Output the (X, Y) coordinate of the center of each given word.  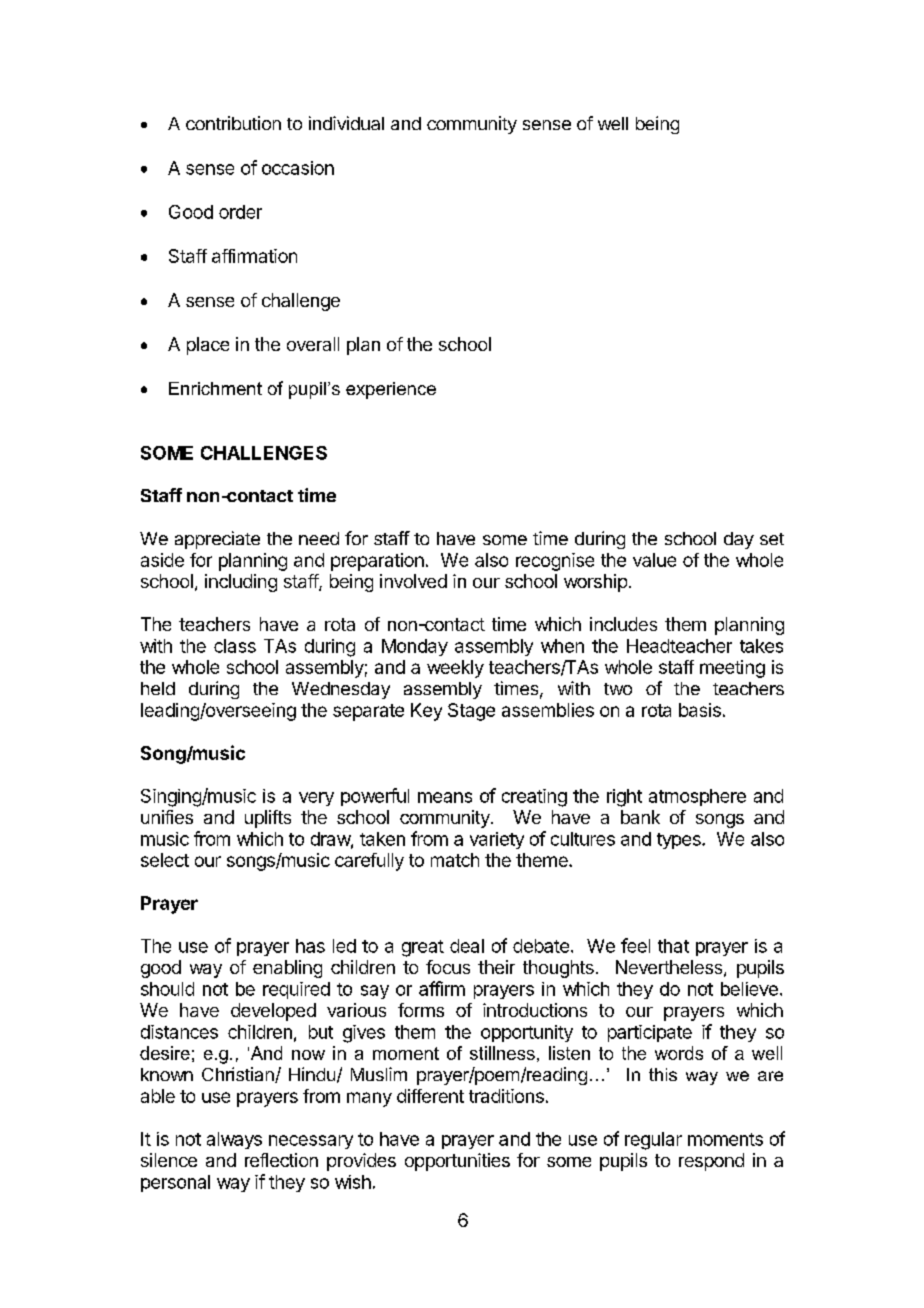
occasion (298, 168)
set (772, 539)
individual (346, 123)
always (234, 1140)
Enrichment (215, 388)
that (673, 946)
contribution (233, 123)
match (455, 860)
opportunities (457, 1162)
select (165, 860)
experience (391, 390)
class (235, 646)
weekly (455, 669)
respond (711, 1162)
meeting (732, 669)
